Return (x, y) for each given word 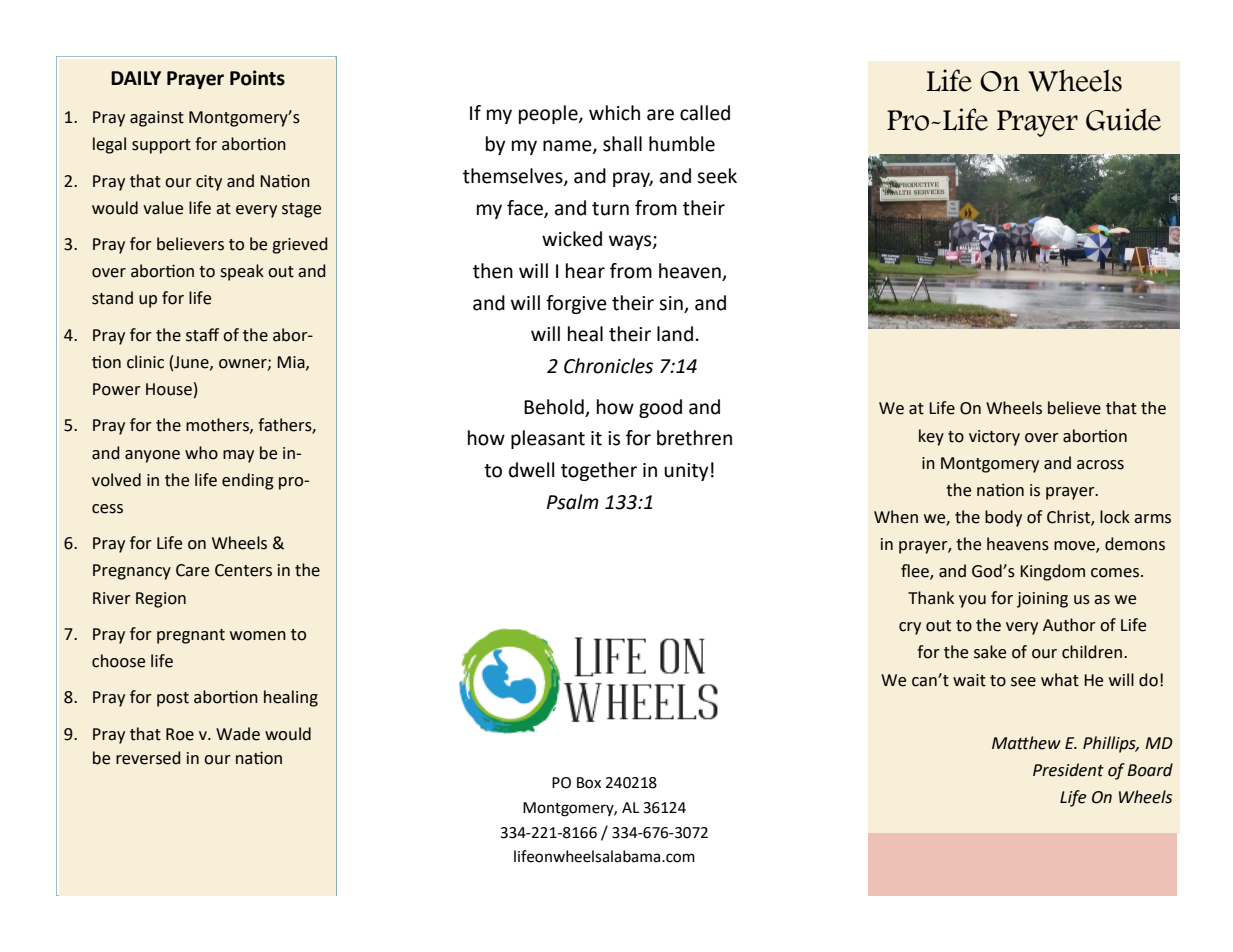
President (1068, 770)
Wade (238, 734)
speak (242, 272)
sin (671, 303)
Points (257, 78)
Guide (1123, 119)
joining (1042, 600)
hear (585, 271)
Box (589, 783)
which (614, 113)
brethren (694, 438)
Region (161, 600)
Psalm (573, 502)
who (201, 453)
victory (994, 438)
